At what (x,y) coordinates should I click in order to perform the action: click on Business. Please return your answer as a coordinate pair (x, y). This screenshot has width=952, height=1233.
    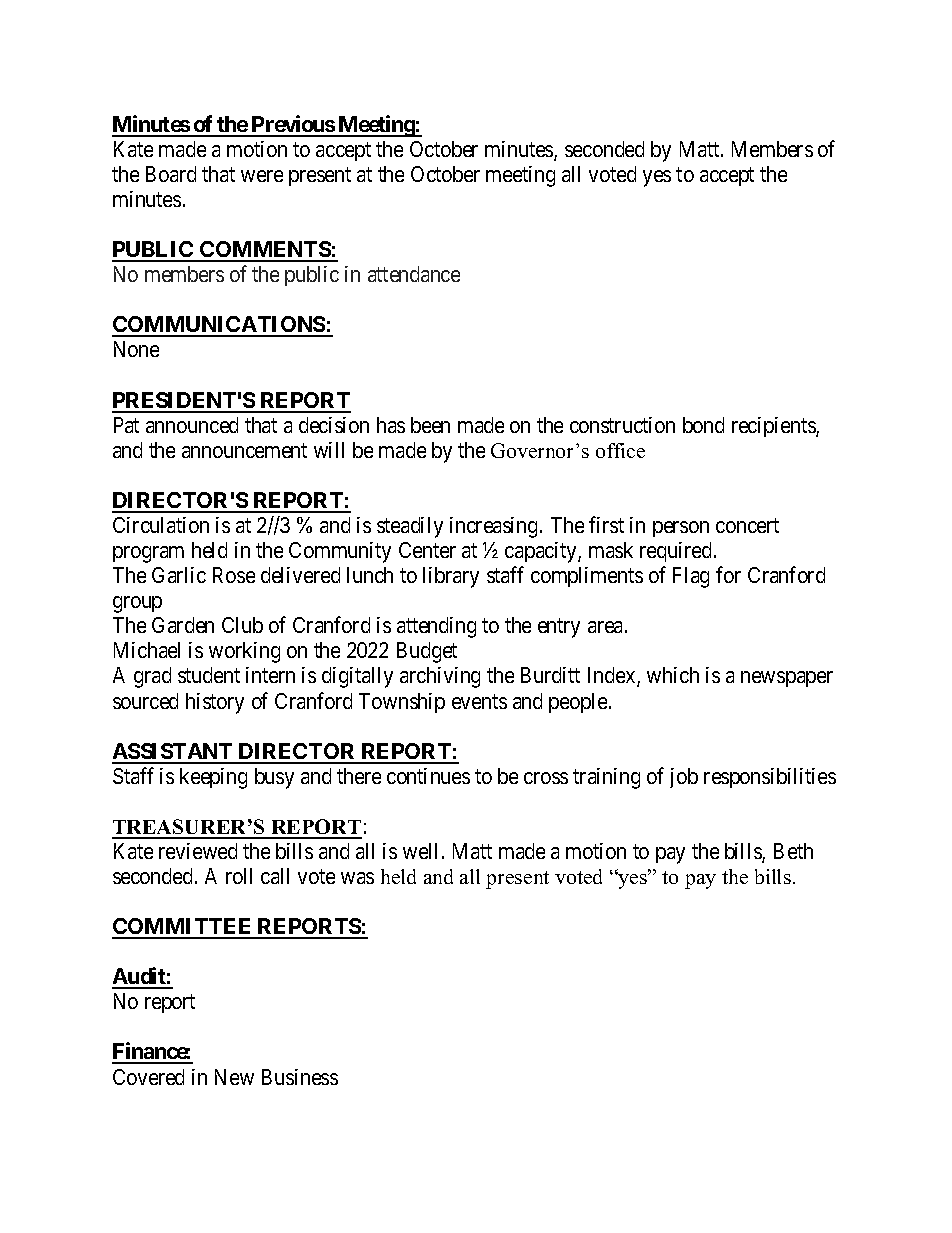
    Looking at the image, I should click on (300, 1077).
